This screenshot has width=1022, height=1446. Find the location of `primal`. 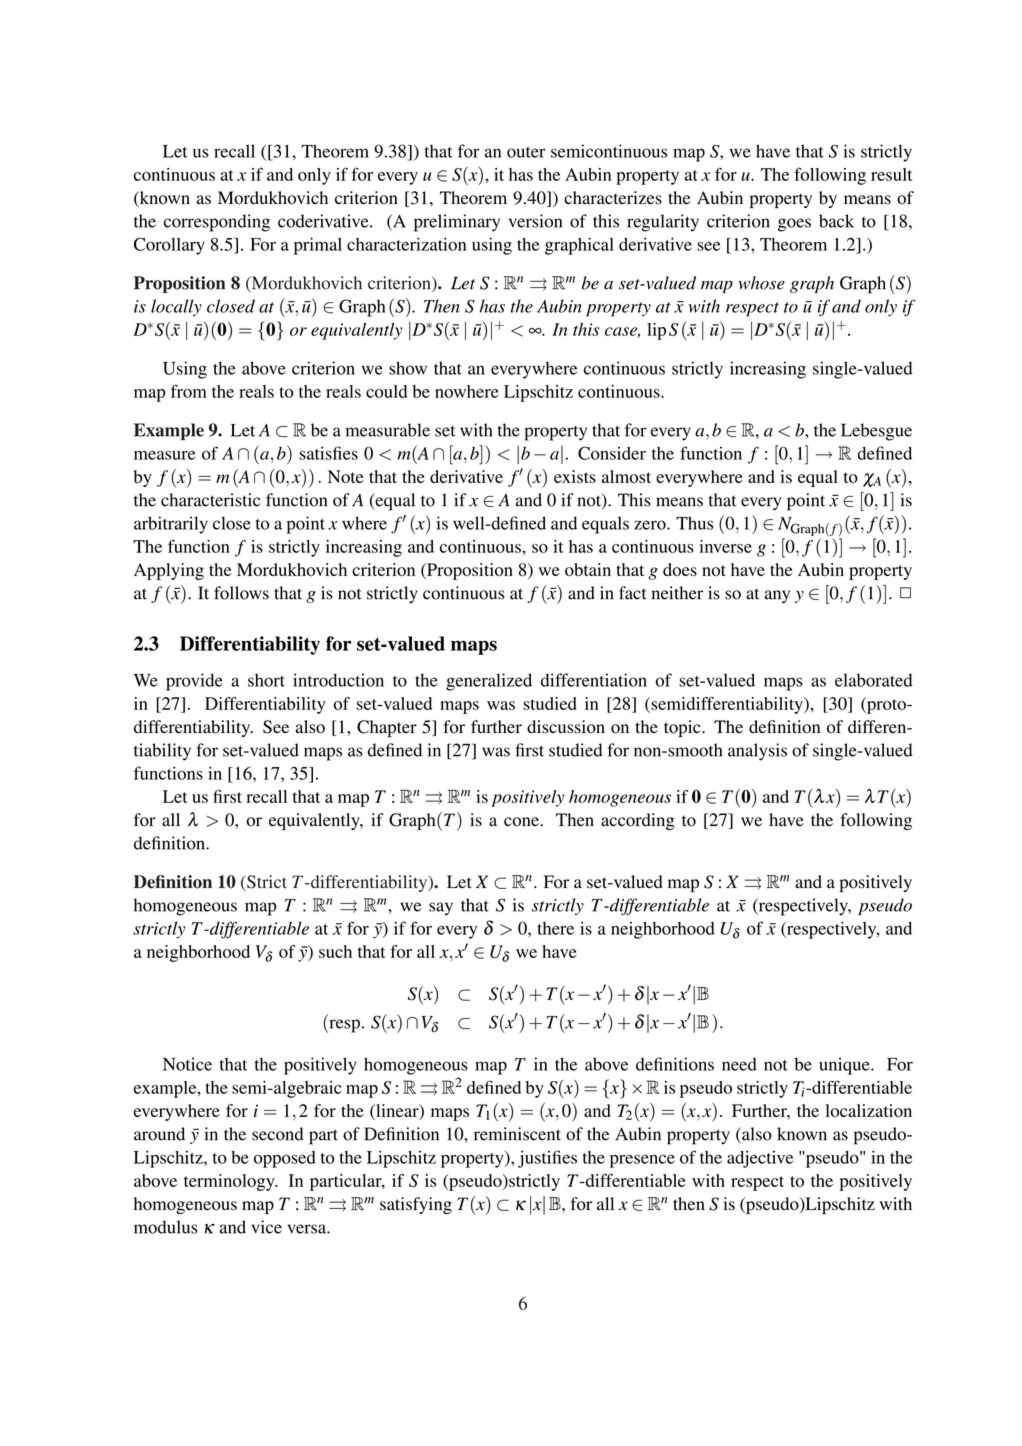

primal is located at coordinates (318, 246).
